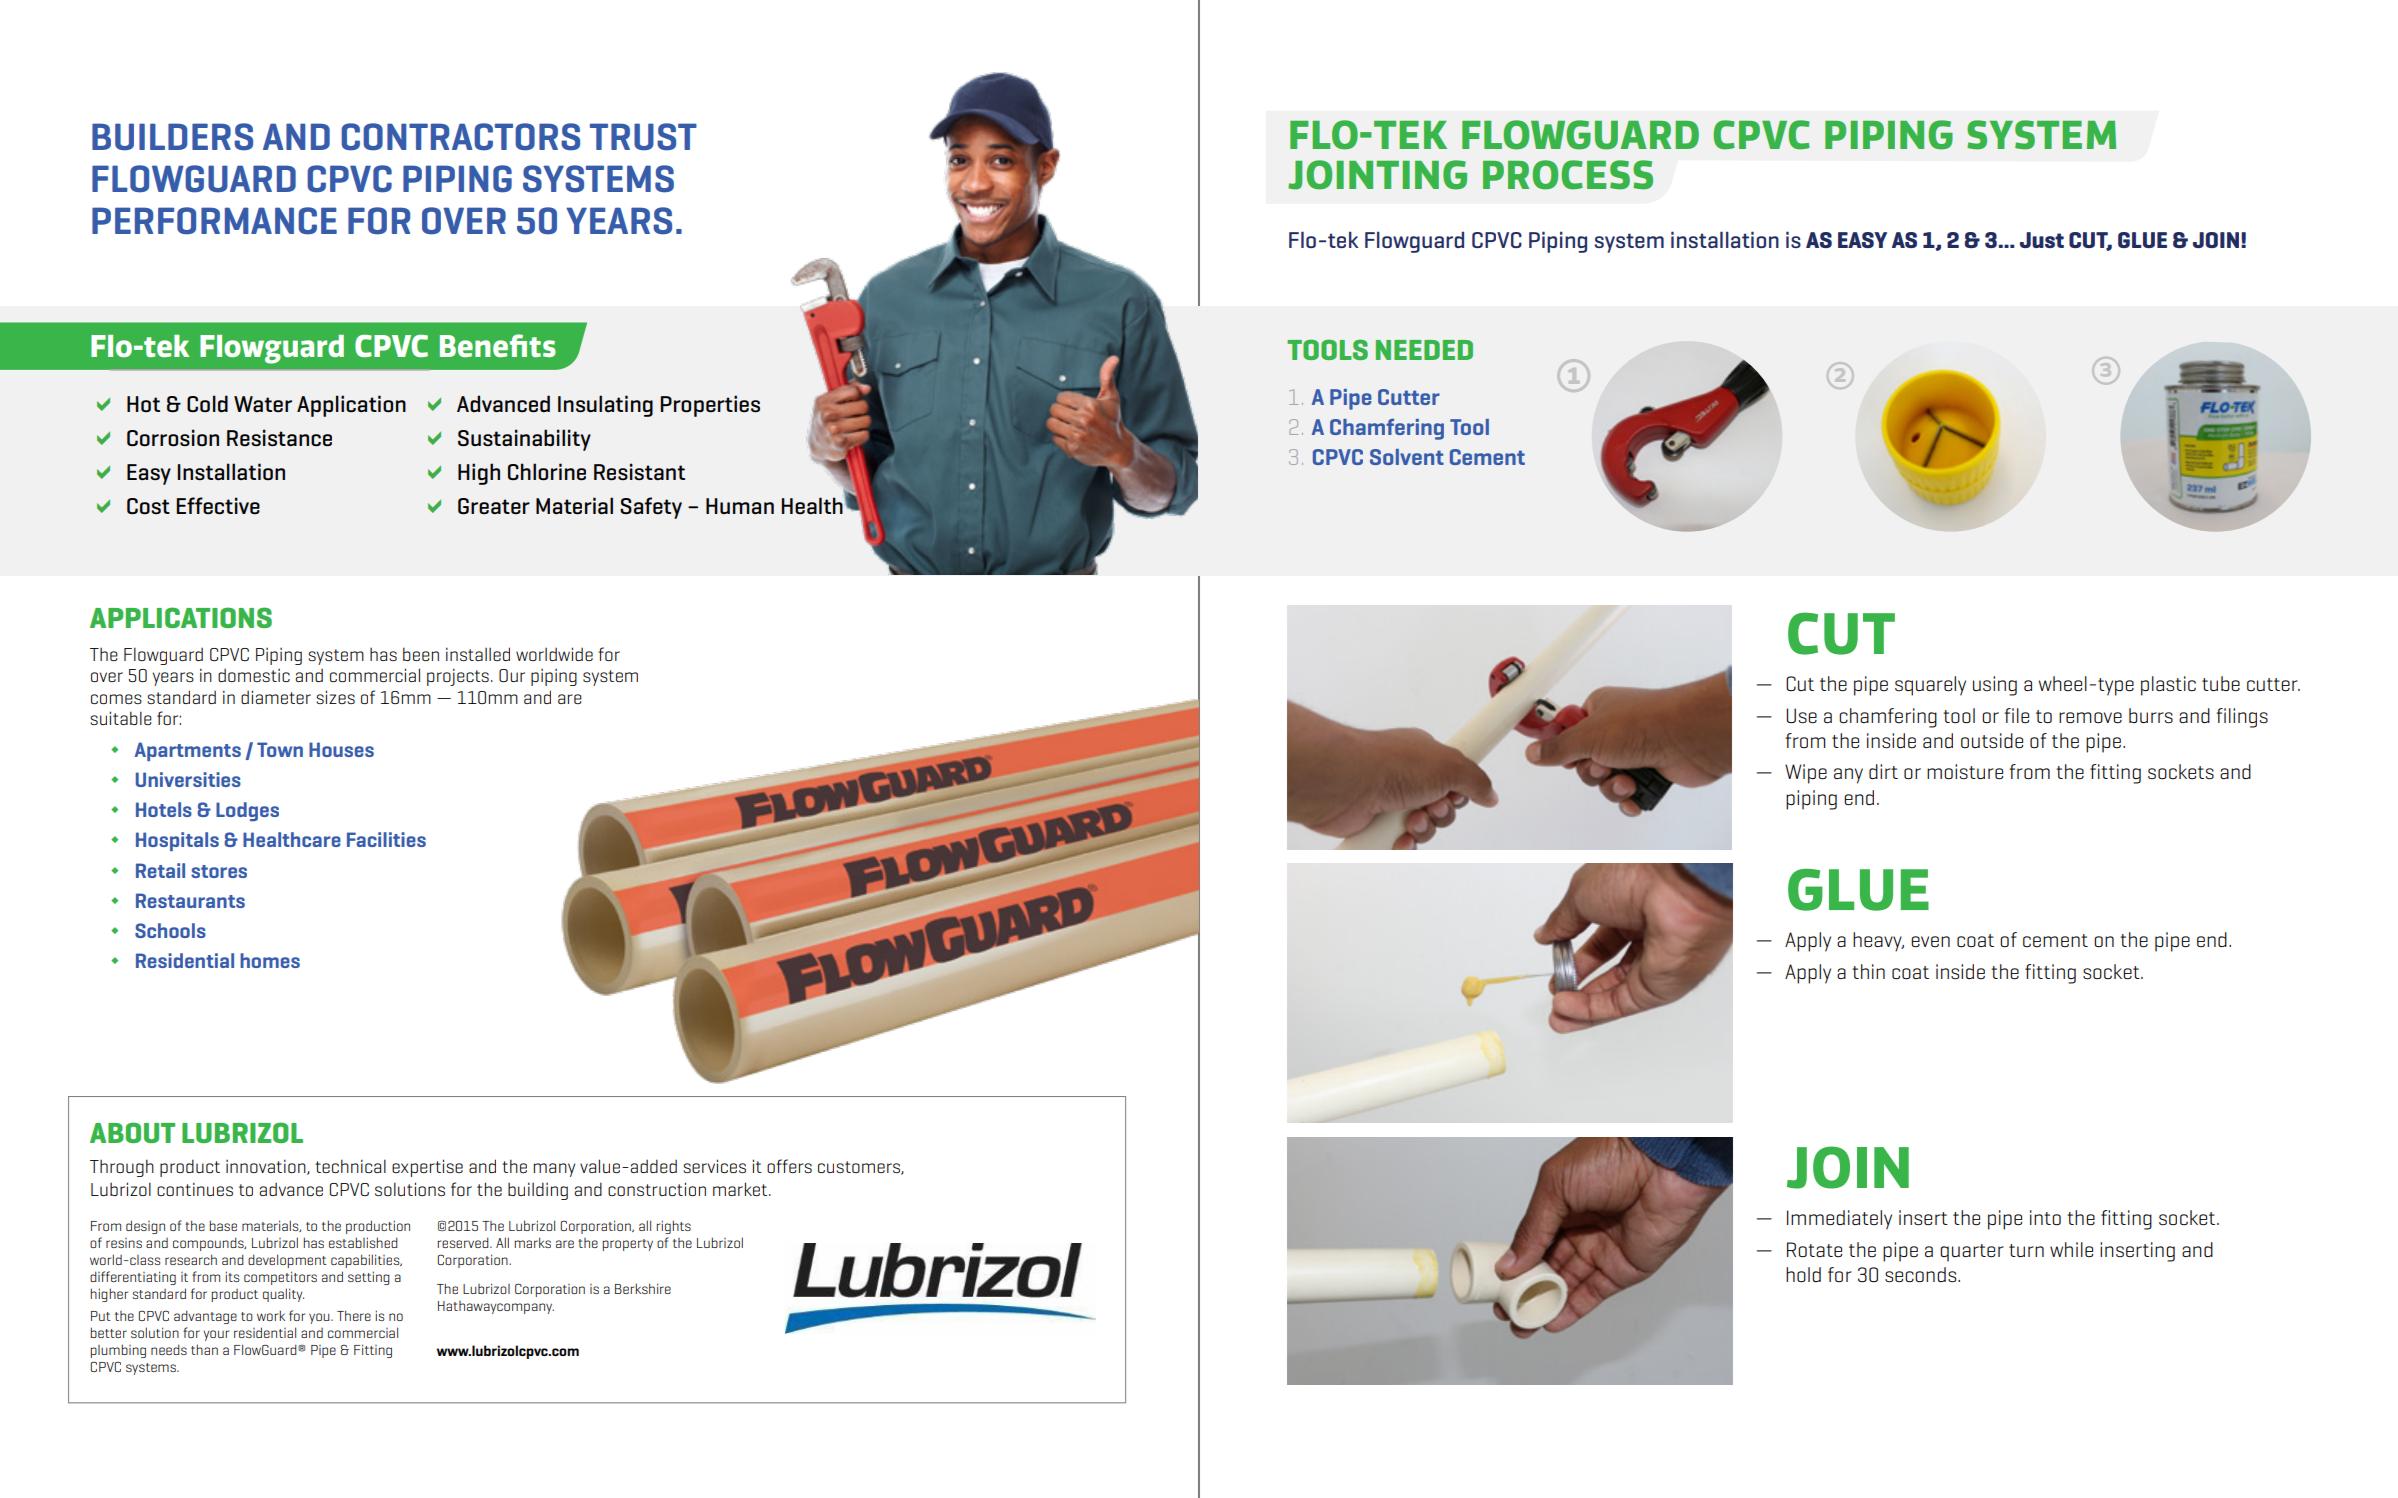 Image resolution: width=2398 pixels, height=1498 pixels. What do you see at coordinates (279, 438) in the screenshot?
I see `Resistance` at bounding box center [279, 438].
